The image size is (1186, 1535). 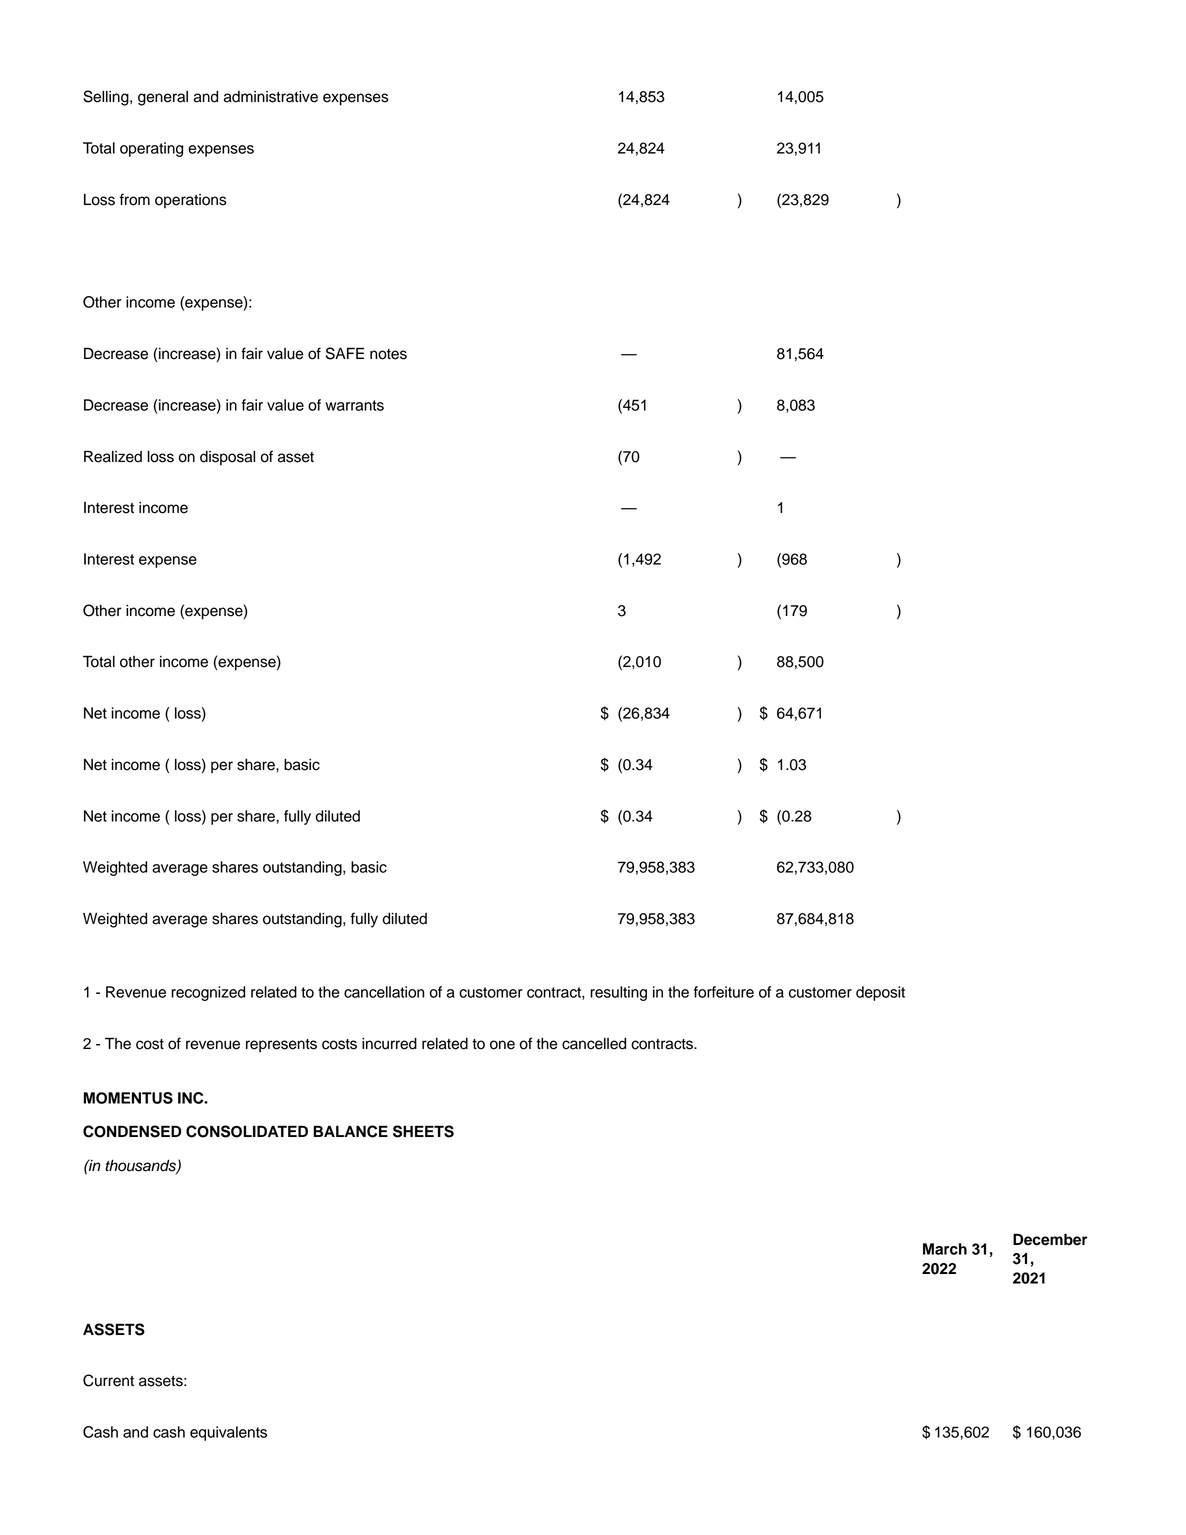 What do you see at coordinates (281, 1046) in the screenshot?
I see `represents` at bounding box center [281, 1046].
